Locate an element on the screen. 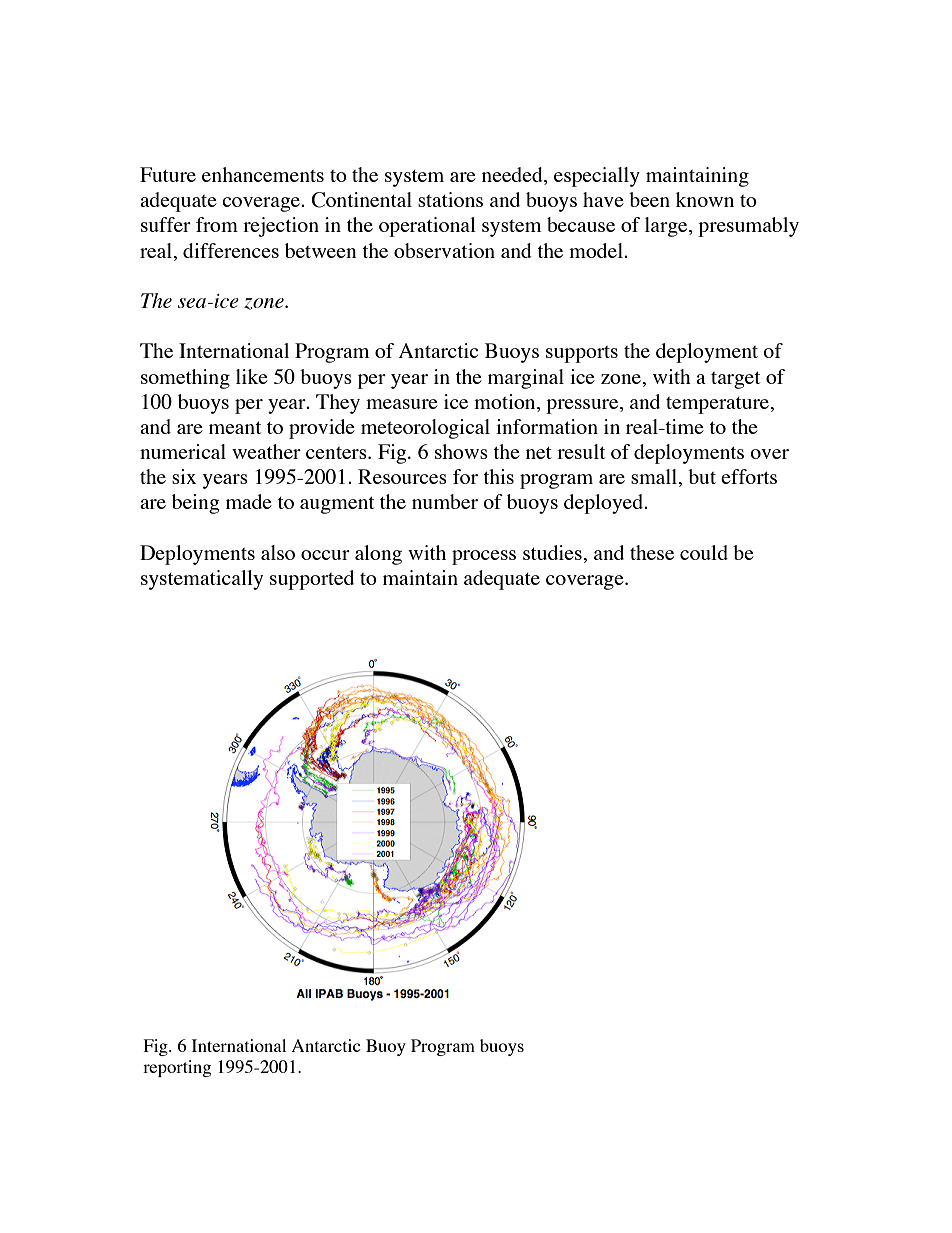 This screenshot has width=952, height=1233. studies is located at coordinates (553, 552).
